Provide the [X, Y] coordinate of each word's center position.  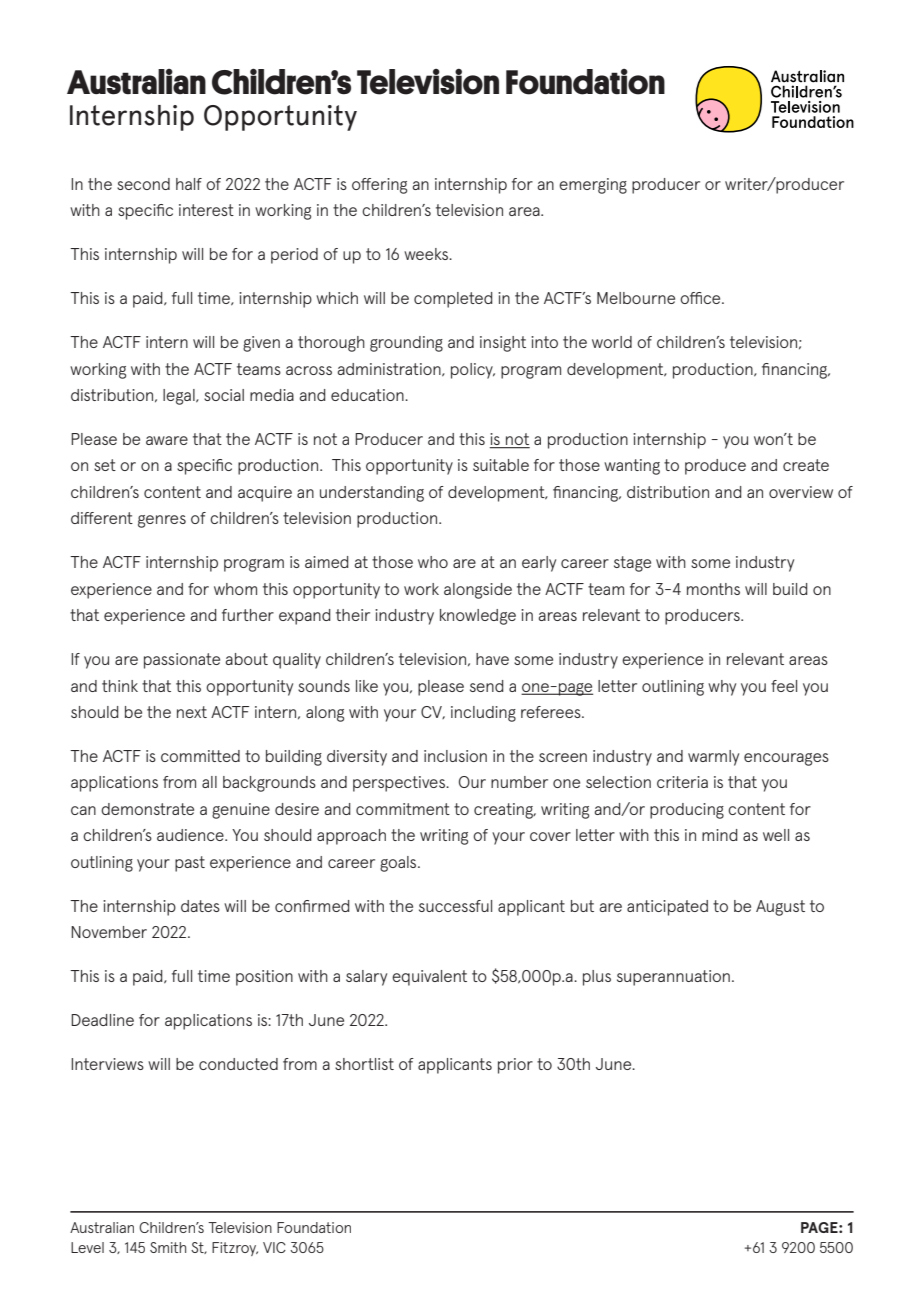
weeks [427, 254]
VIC [274, 1247]
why [722, 688]
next [192, 712]
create [806, 465]
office [701, 298]
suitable [501, 465]
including [483, 714]
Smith [168, 1247]
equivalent [429, 978]
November [109, 932]
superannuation [673, 978]
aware [167, 440]
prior [515, 1066]
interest [206, 210]
